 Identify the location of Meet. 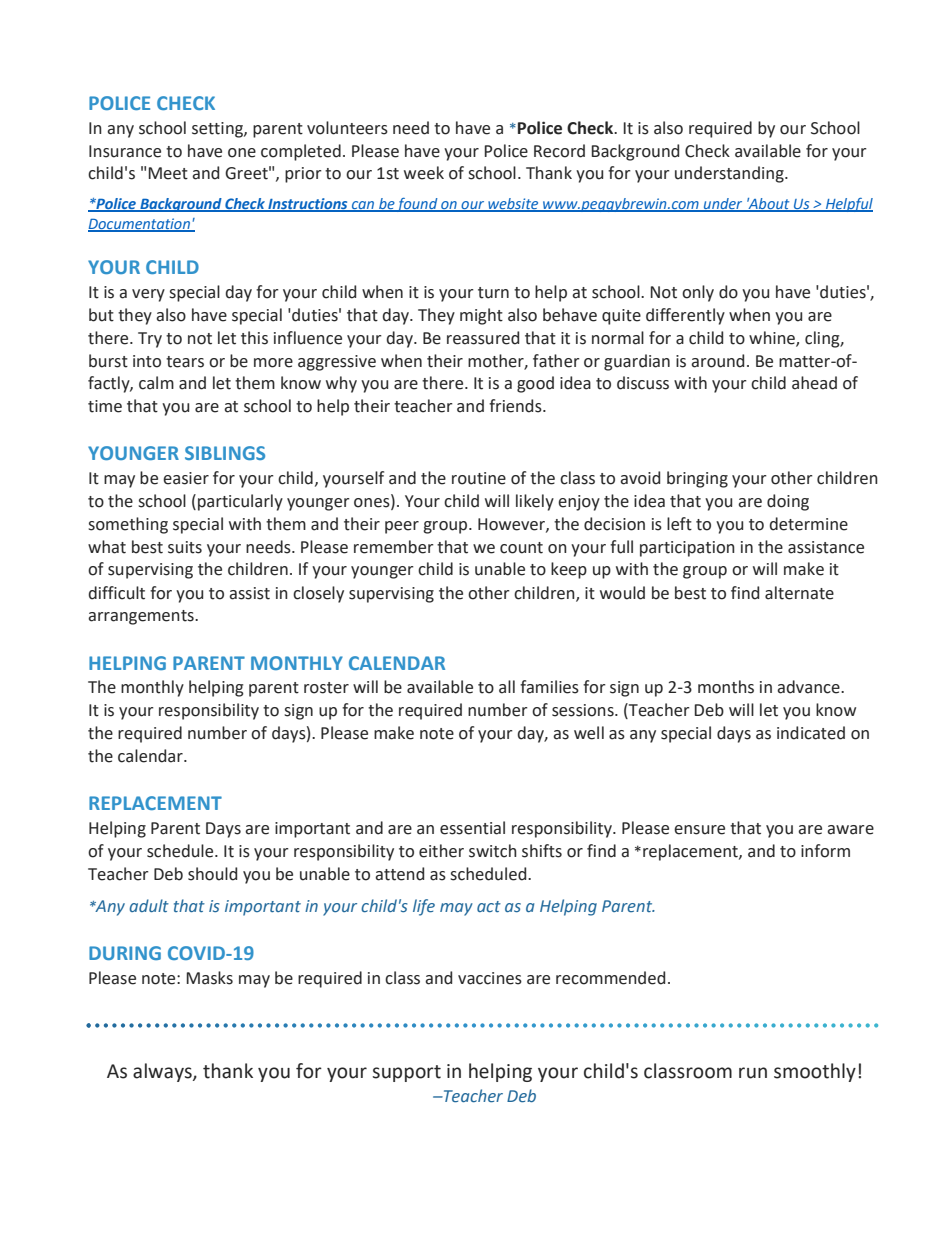
(168, 173).
